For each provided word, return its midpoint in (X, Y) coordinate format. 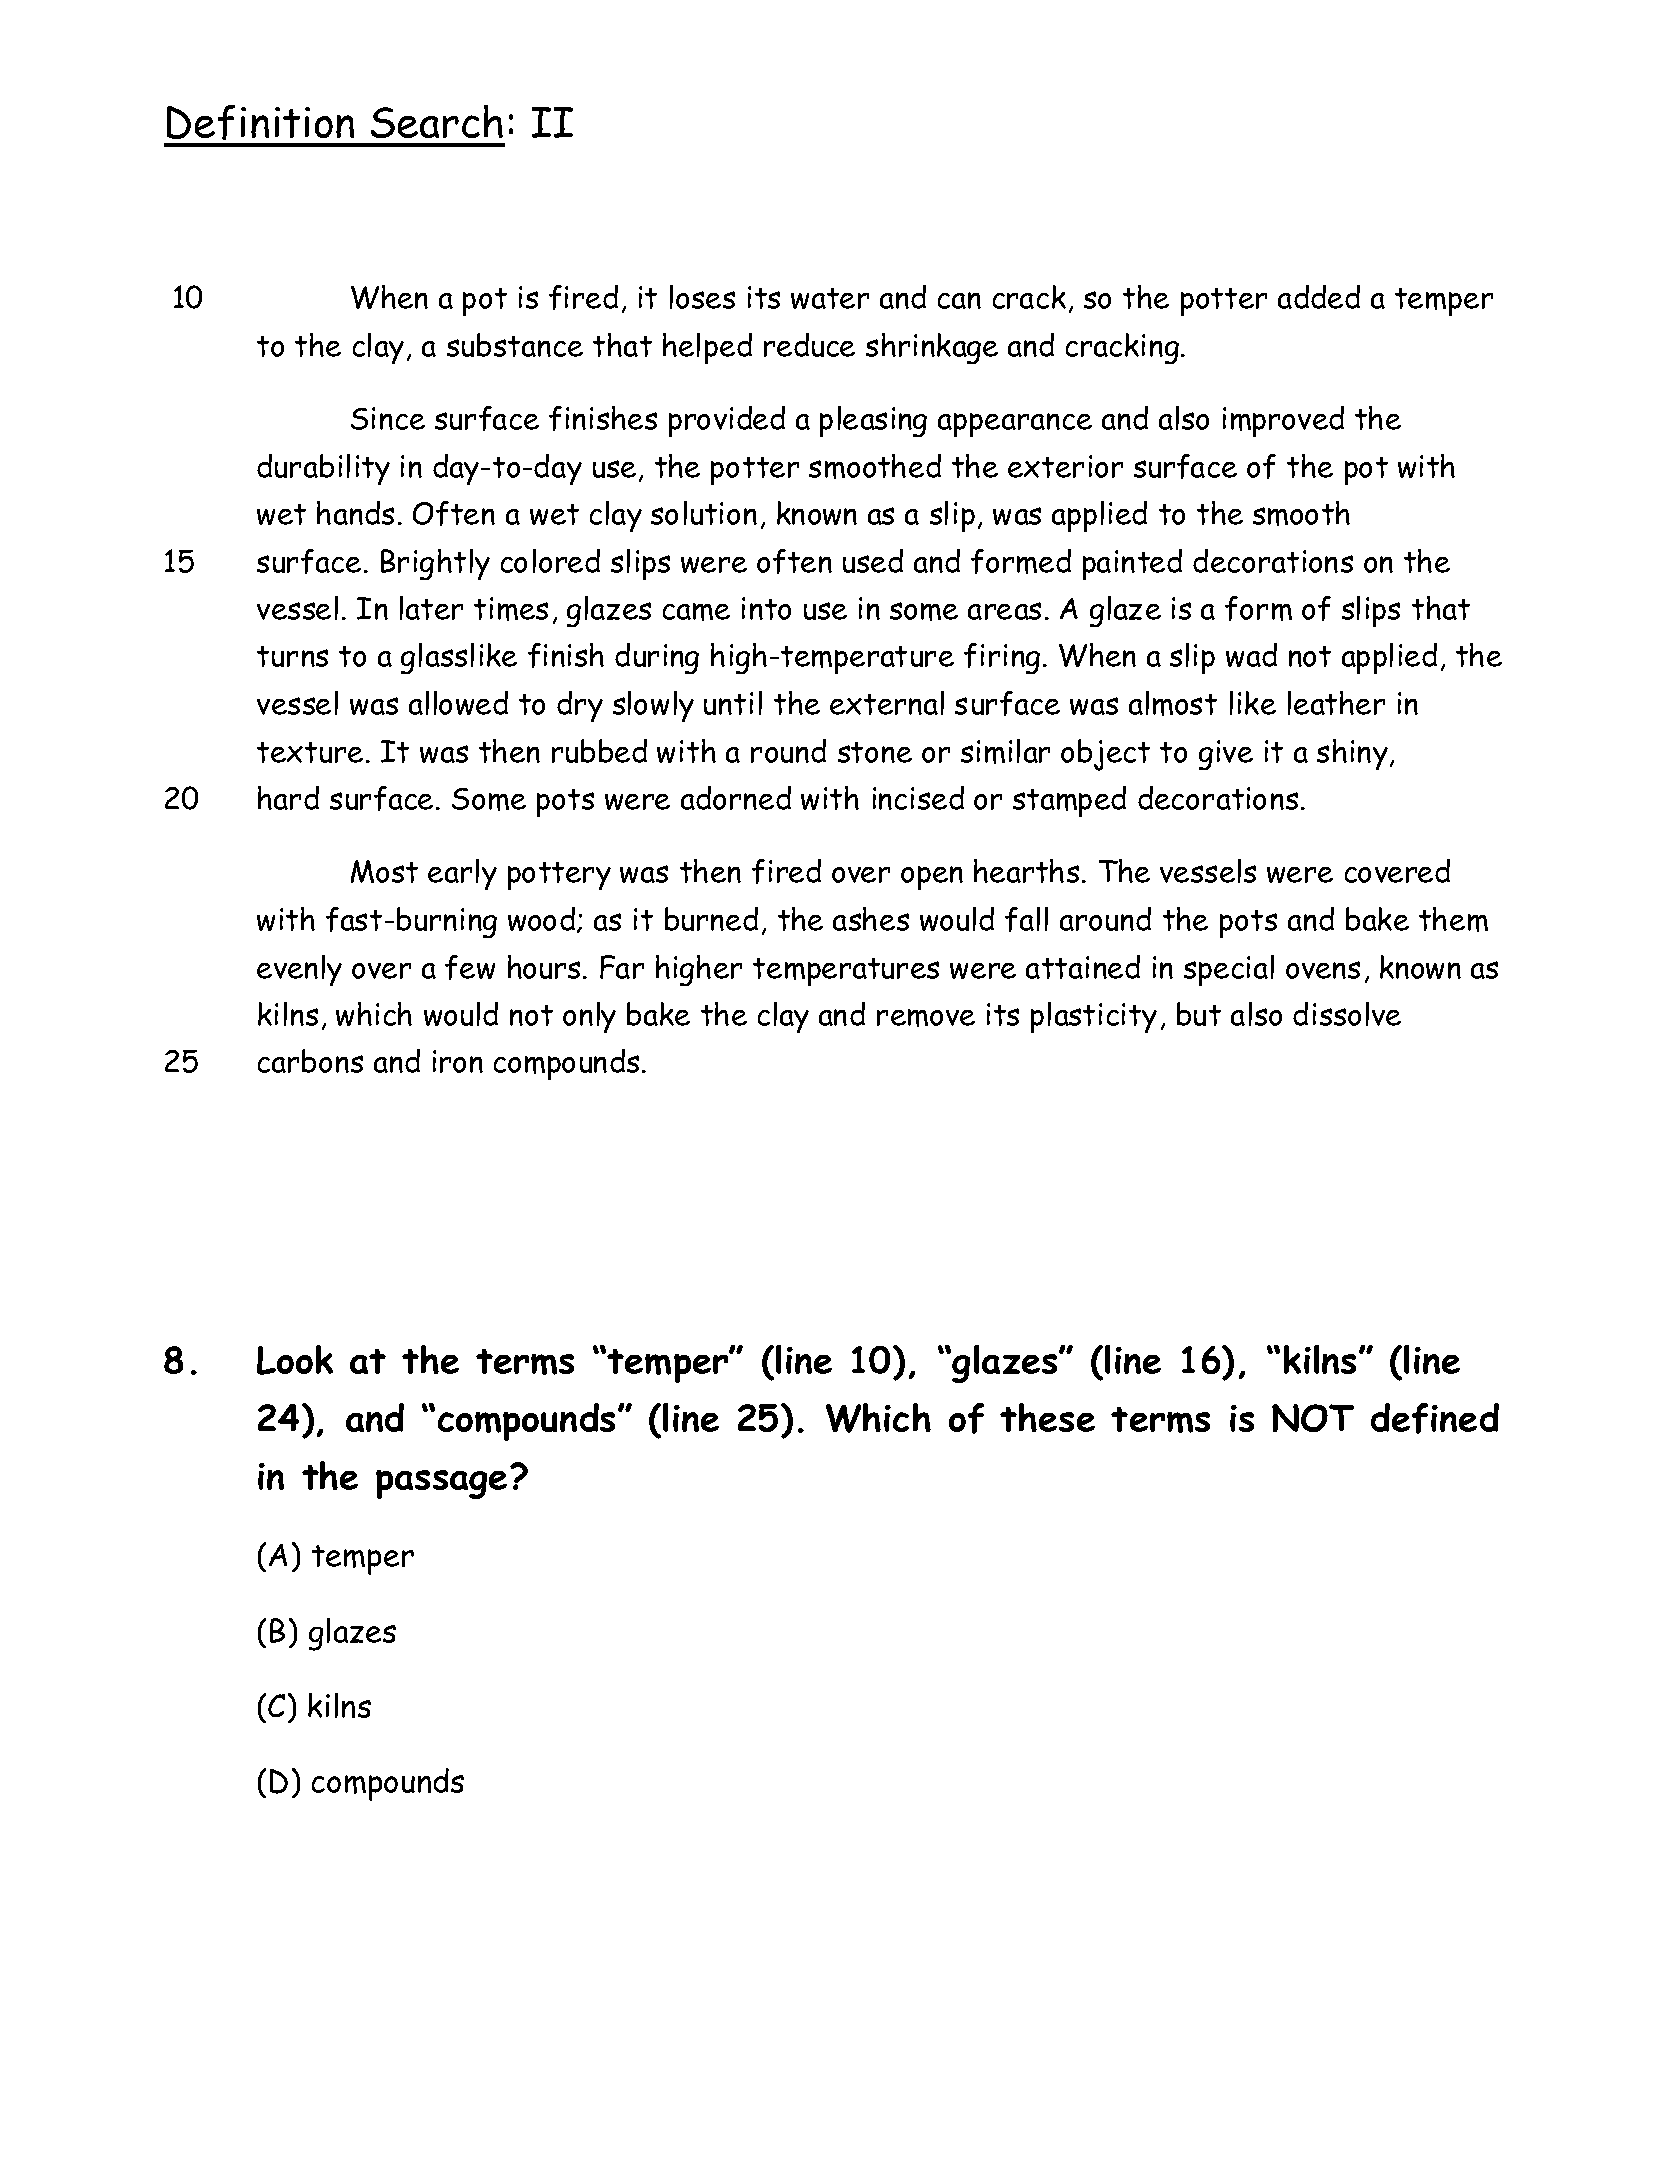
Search (437, 121)
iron (458, 1061)
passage (441, 1484)
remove (926, 1018)
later (431, 608)
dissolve (1347, 1014)
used (873, 561)
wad (1251, 655)
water (830, 298)
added (1319, 297)
